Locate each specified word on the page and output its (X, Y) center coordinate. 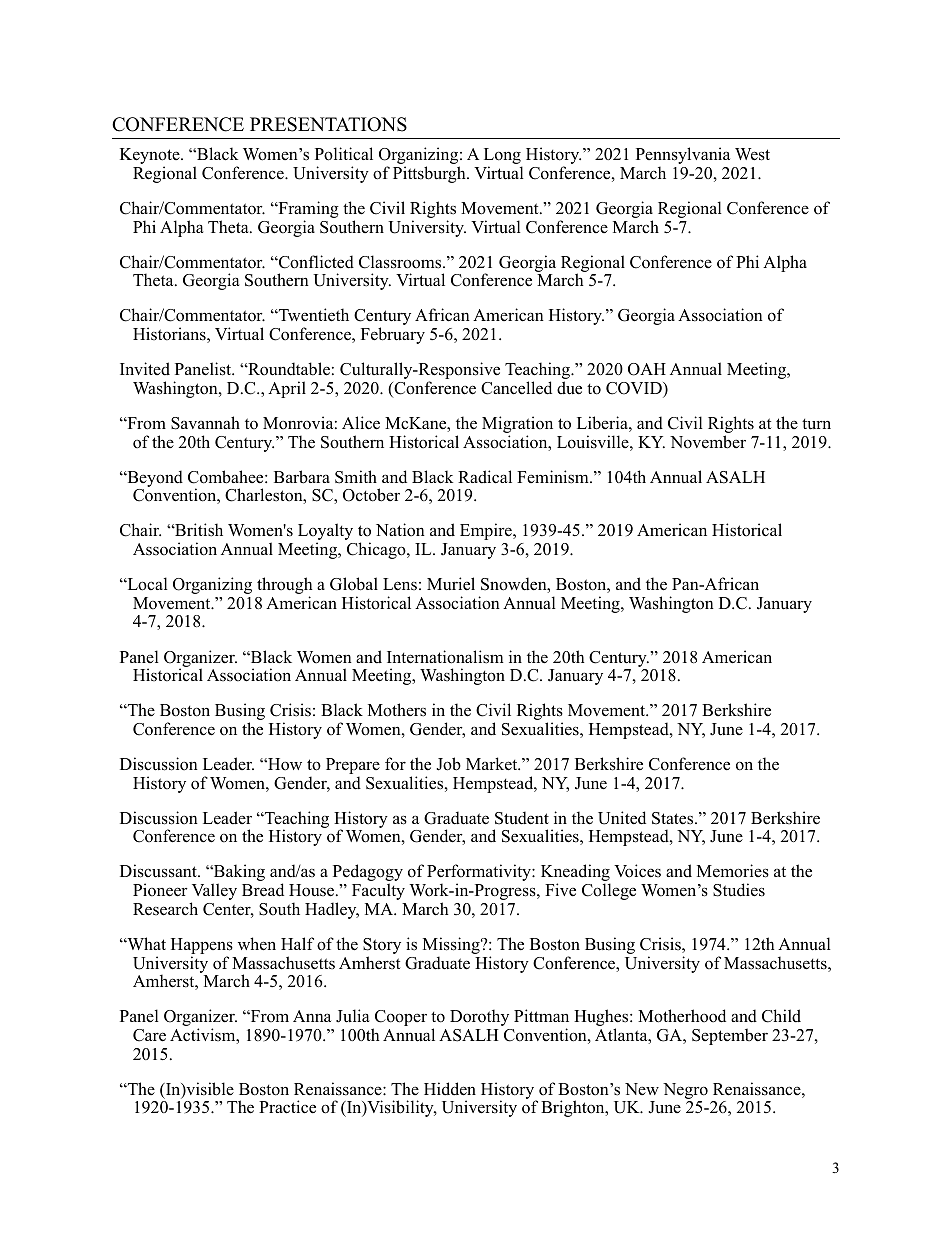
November (708, 442)
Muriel (451, 584)
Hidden (450, 1089)
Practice (287, 1107)
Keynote (151, 157)
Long (503, 157)
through (285, 587)
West (752, 154)
